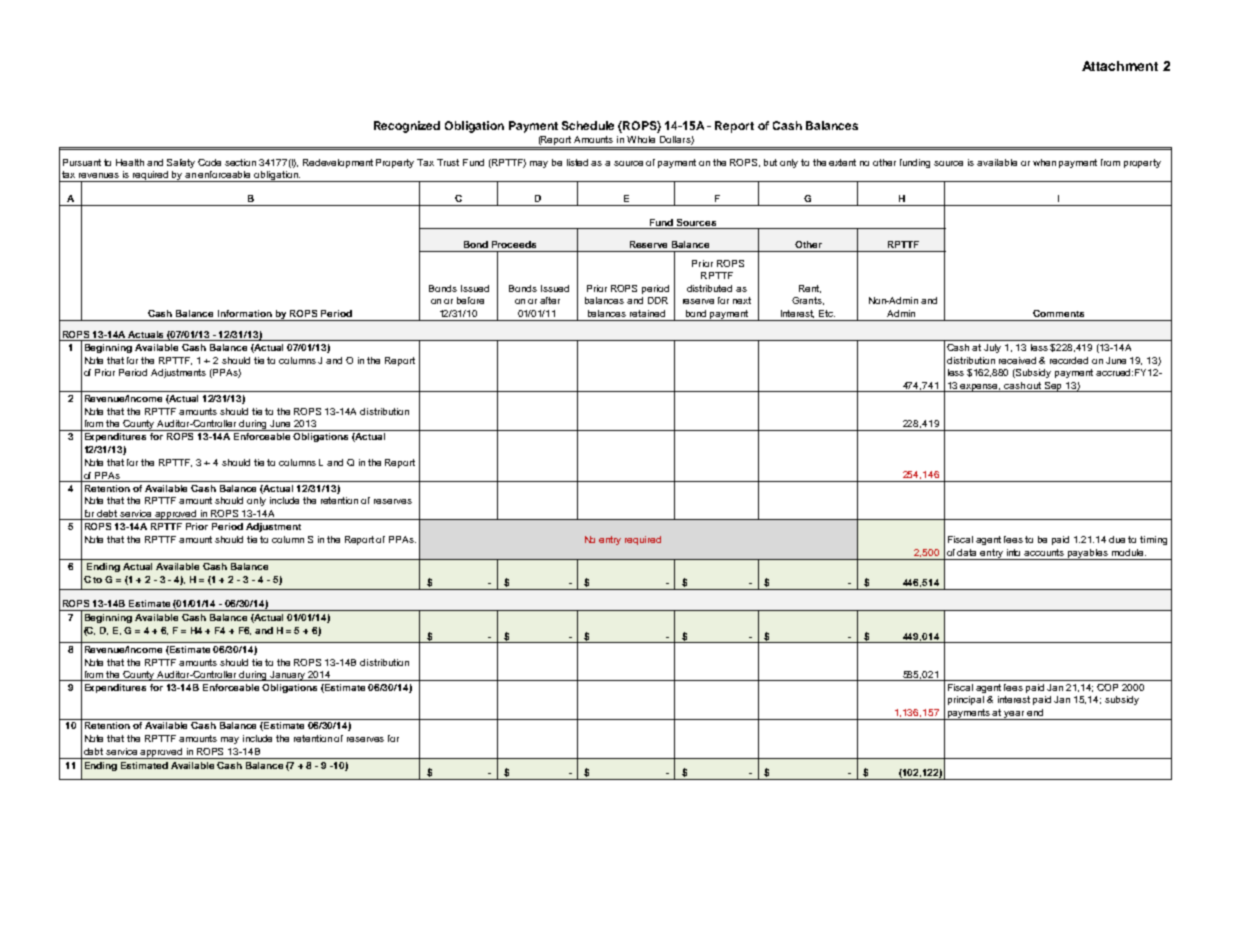 Image resolution: width=1233 pixels, height=952 pixels. Describe the element at coordinates (245, 313) in the screenshot. I see `Information` at that location.
